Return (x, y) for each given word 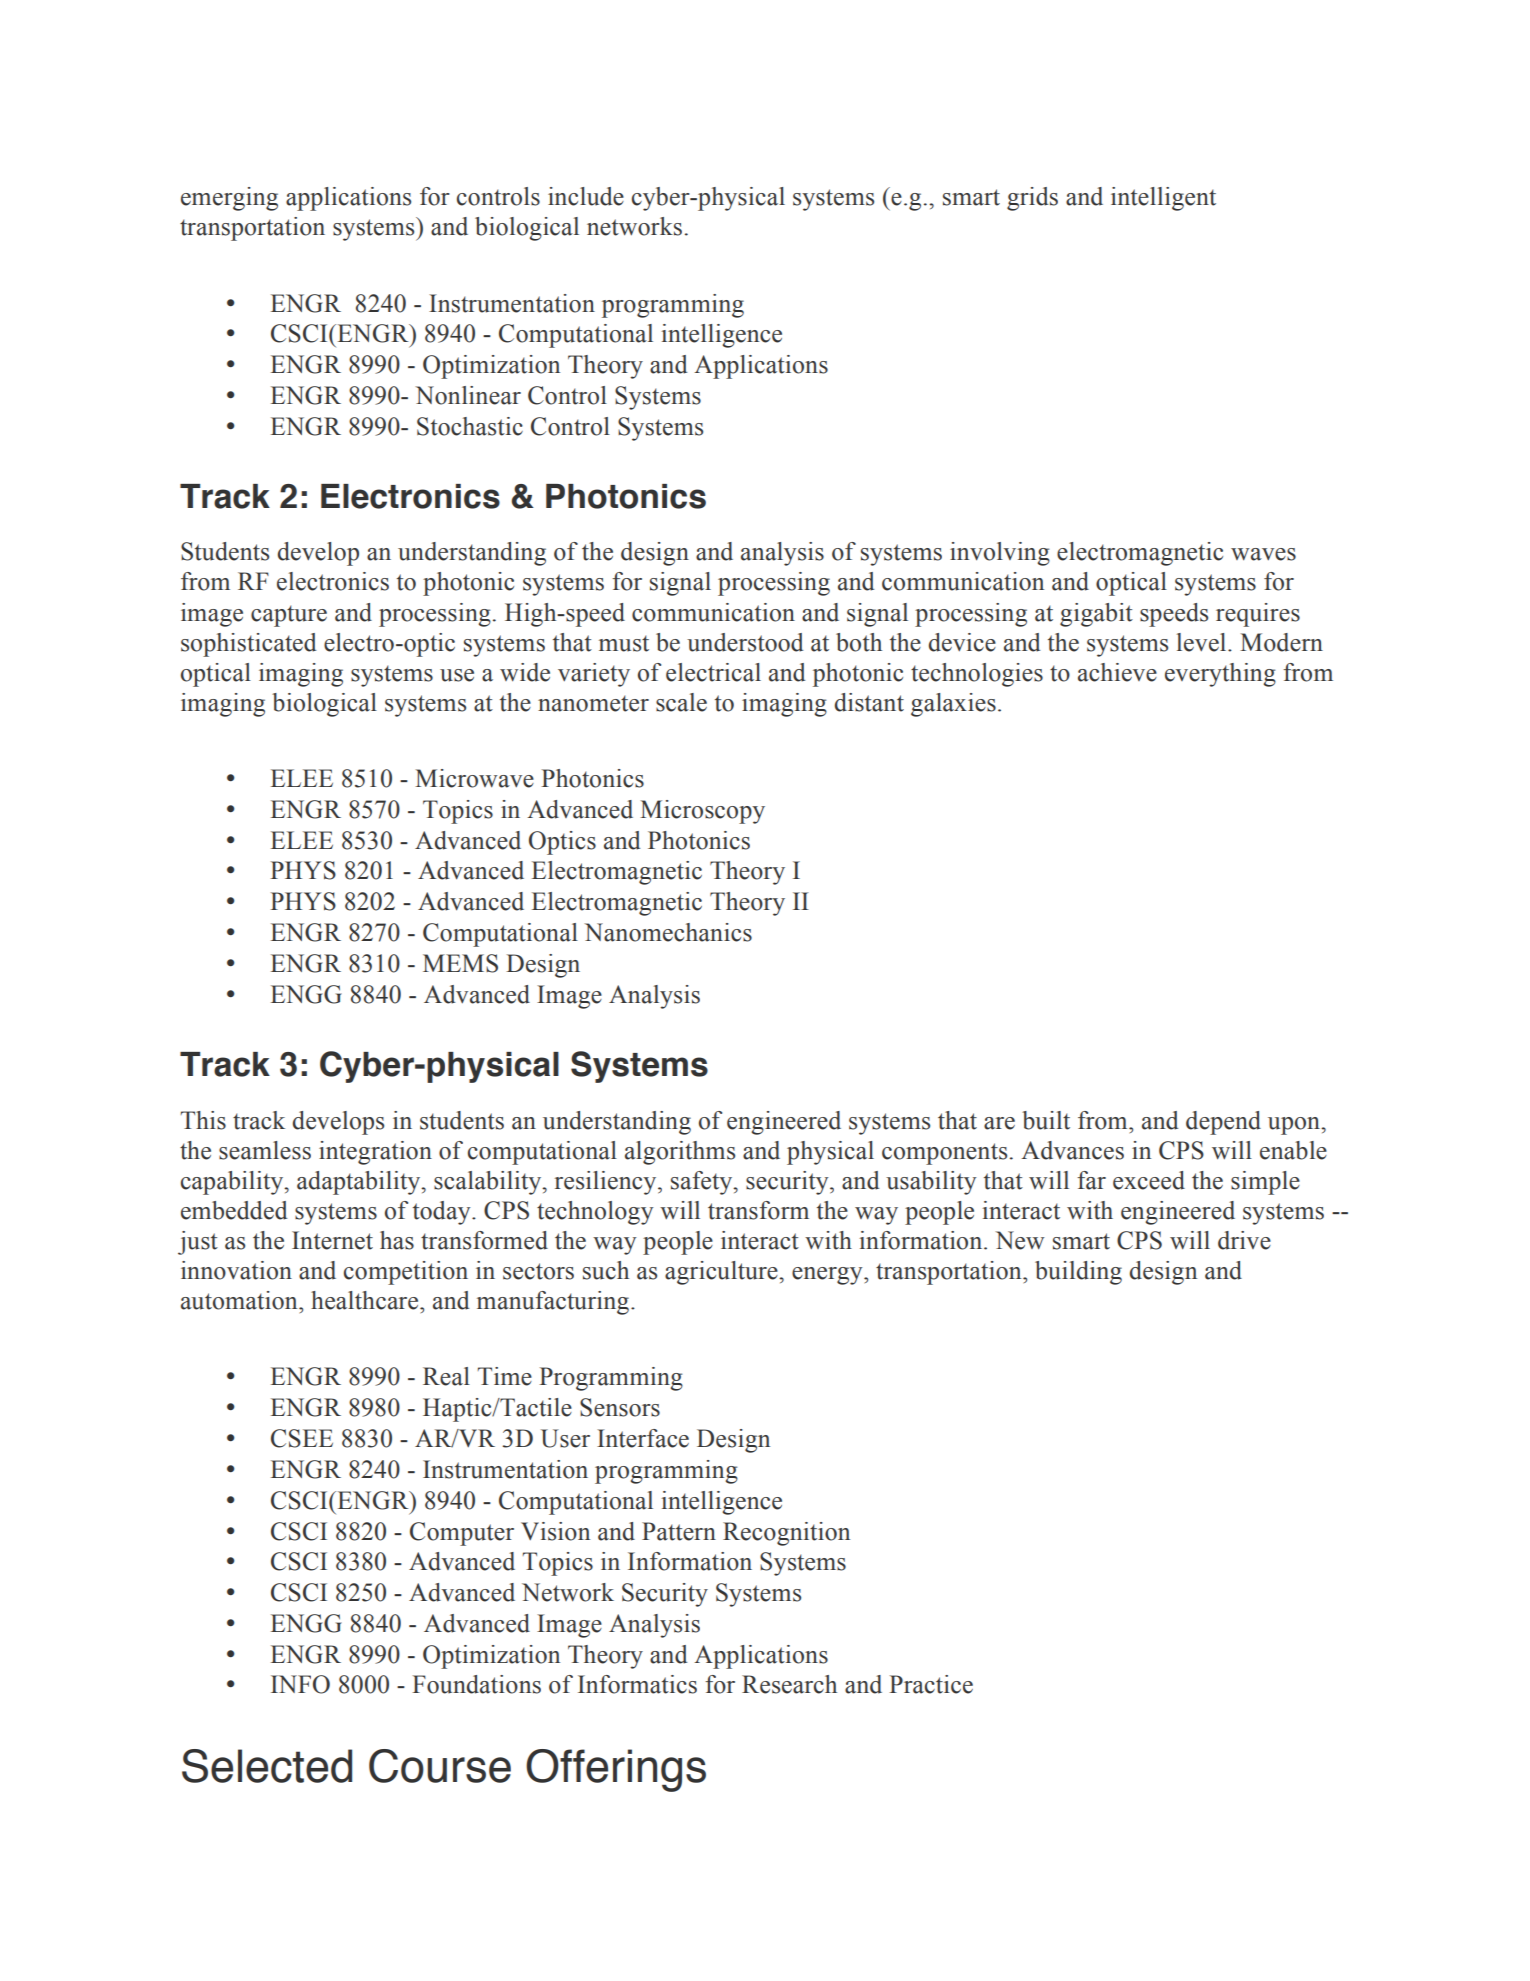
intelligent (1163, 199)
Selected (267, 1766)
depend (1223, 1123)
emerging (229, 199)
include (586, 196)
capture (289, 616)
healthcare (366, 1300)
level (1203, 642)
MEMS (460, 963)
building (1078, 1273)
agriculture (722, 1273)
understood (745, 642)
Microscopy (702, 812)
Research (789, 1684)
